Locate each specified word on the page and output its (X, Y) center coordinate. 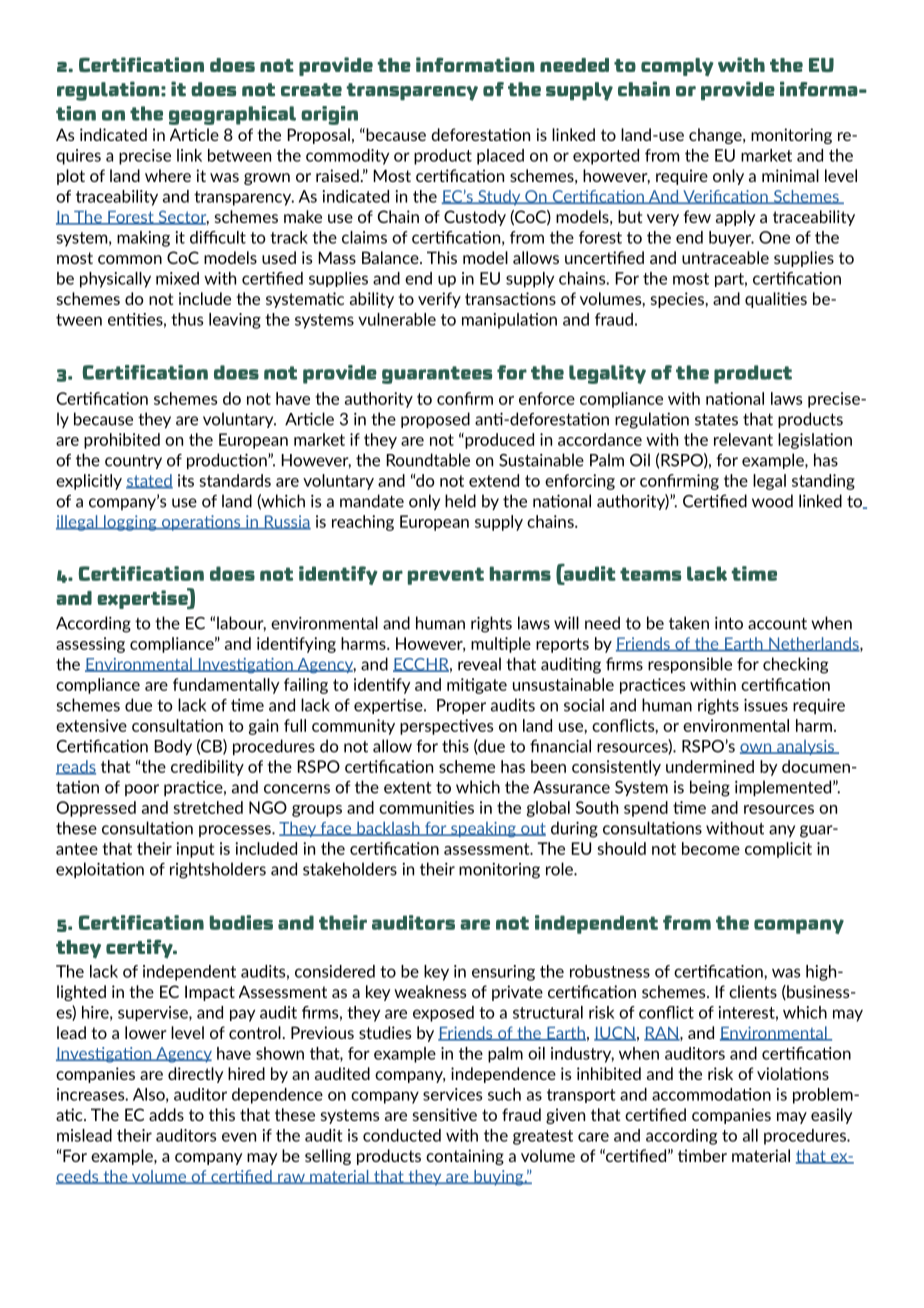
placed (500, 157)
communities (426, 807)
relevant (743, 439)
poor (142, 790)
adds (166, 1114)
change (716, 136)
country (133, 462)
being (710, 788)
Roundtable (428, 460)
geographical (232, 115)
